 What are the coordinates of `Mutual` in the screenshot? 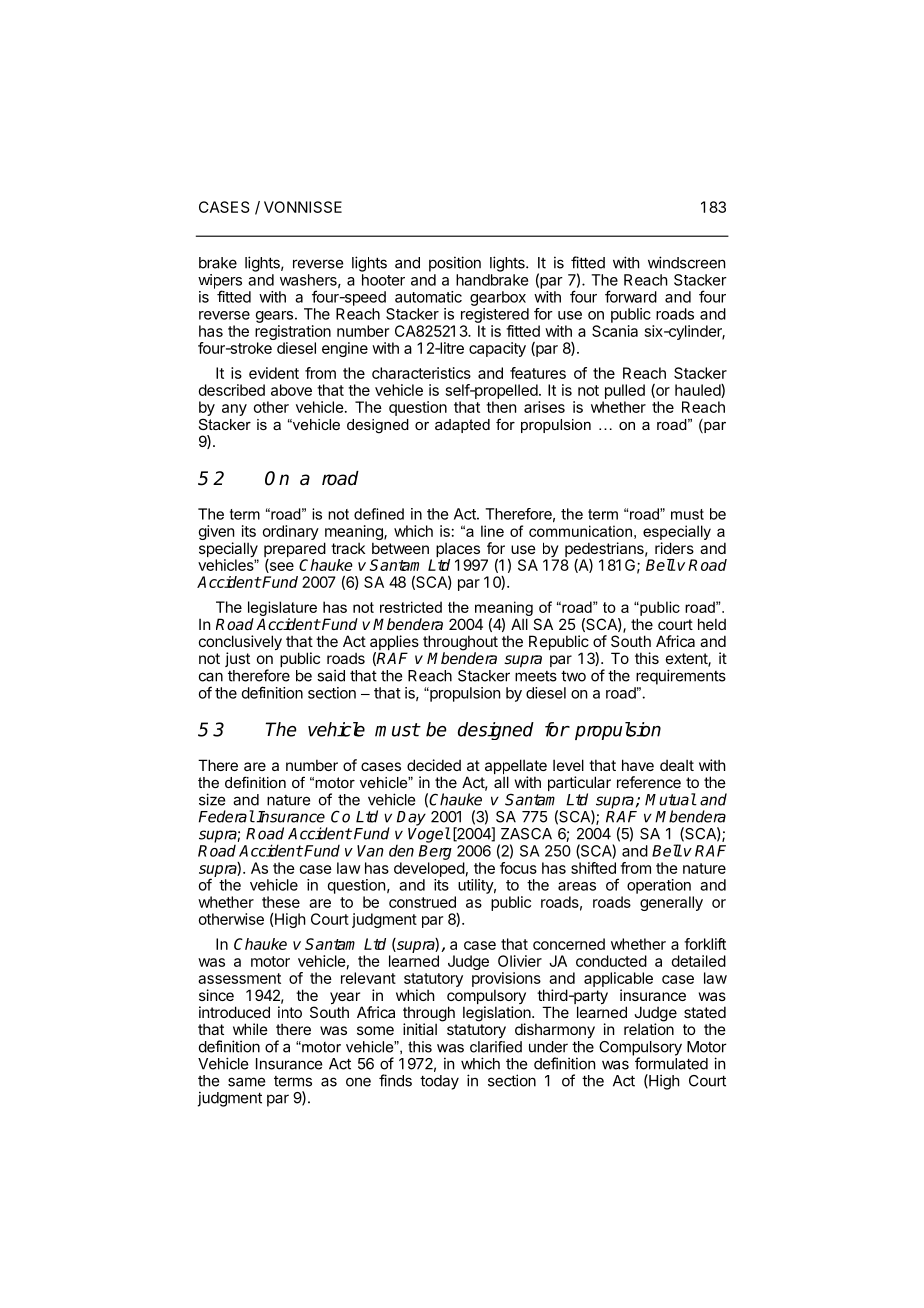 It's located at (670, 799).
